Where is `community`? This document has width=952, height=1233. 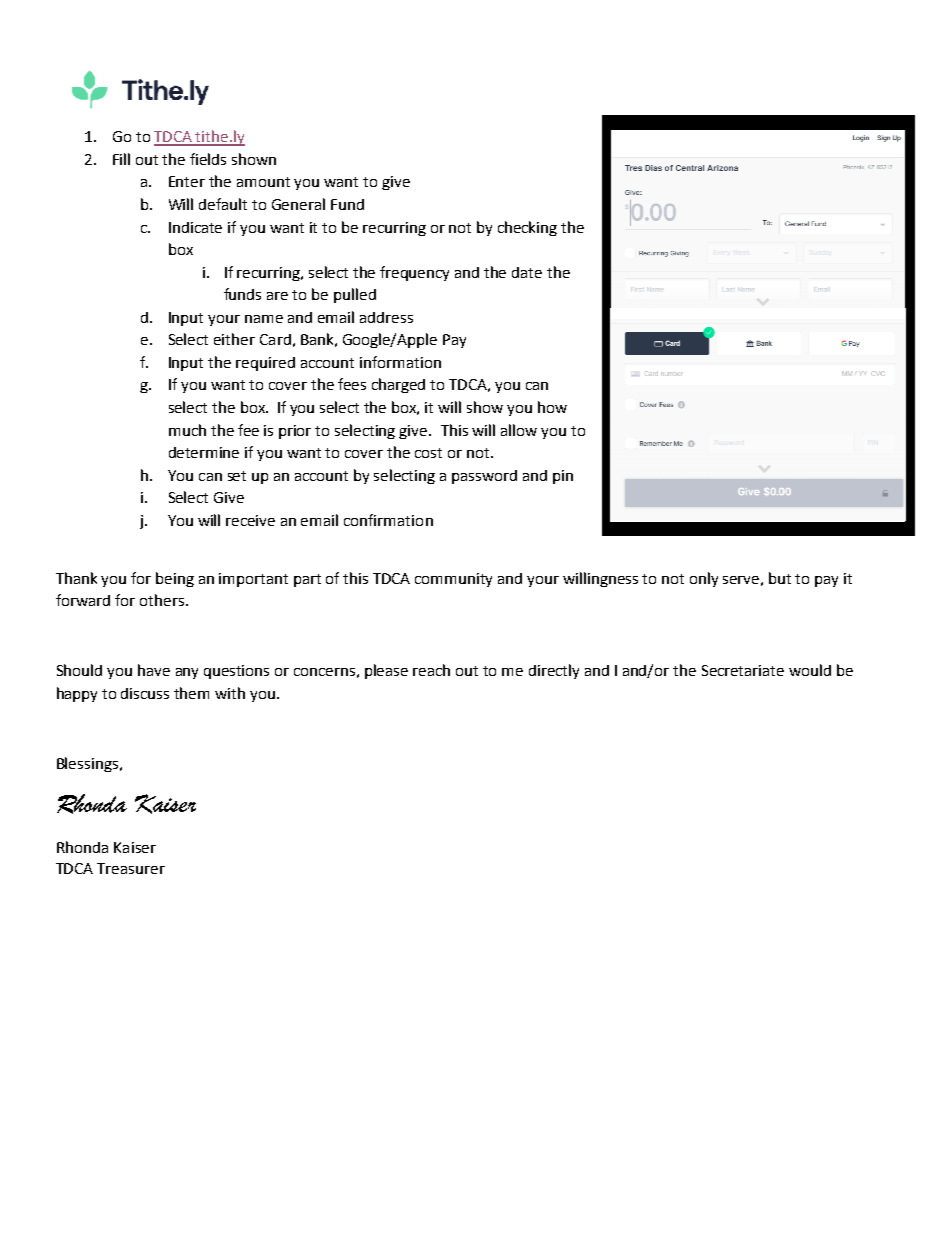 community is located at coordinates (453, 580).
